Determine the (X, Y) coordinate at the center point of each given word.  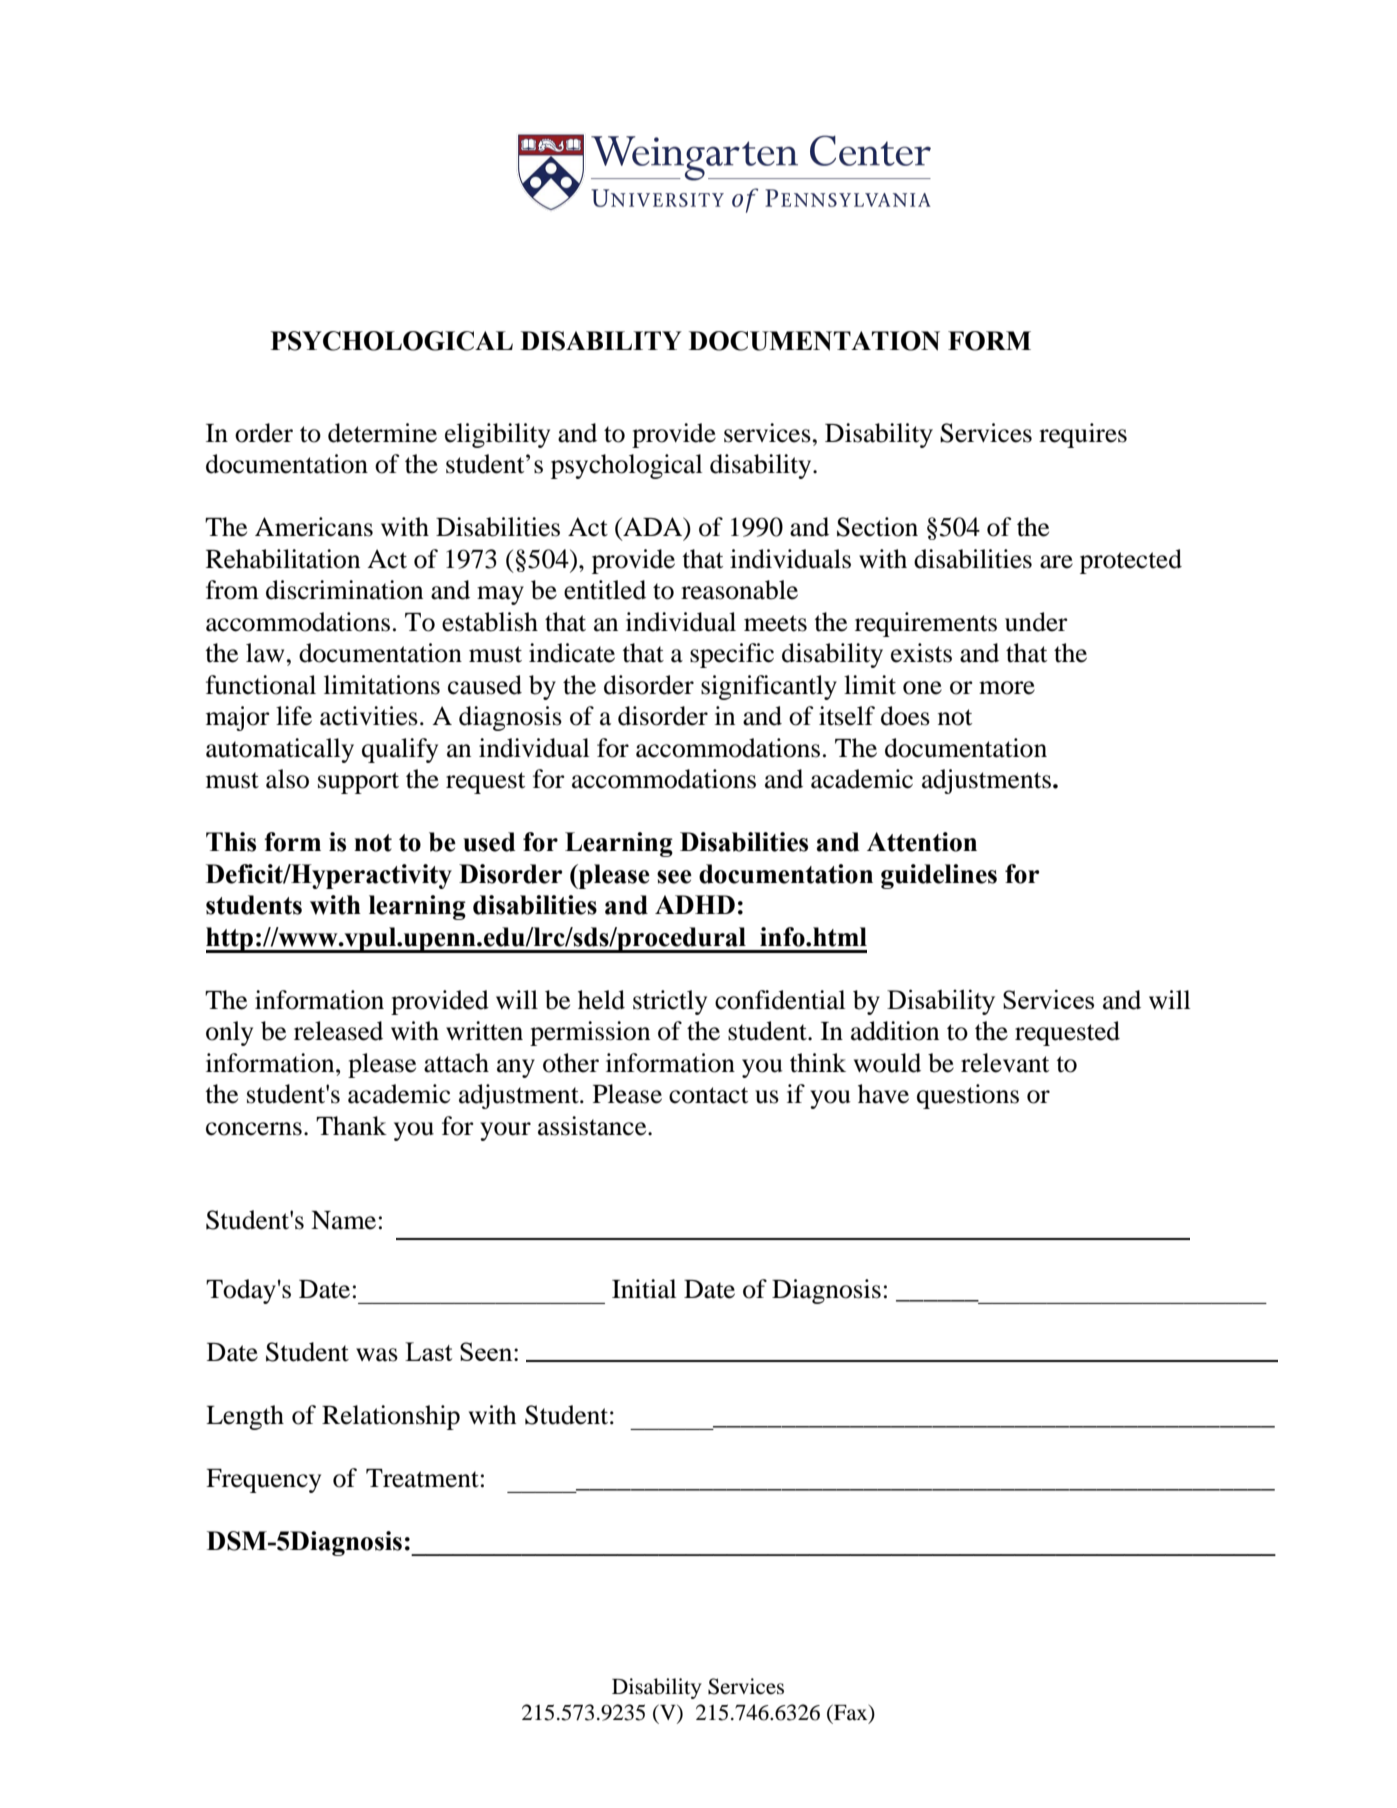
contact (708, 1095)
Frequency (263, 1481)
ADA (653, 528)
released (338, 1031)
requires (1083, 435)
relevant (1005, 1063)
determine (382, 433)
